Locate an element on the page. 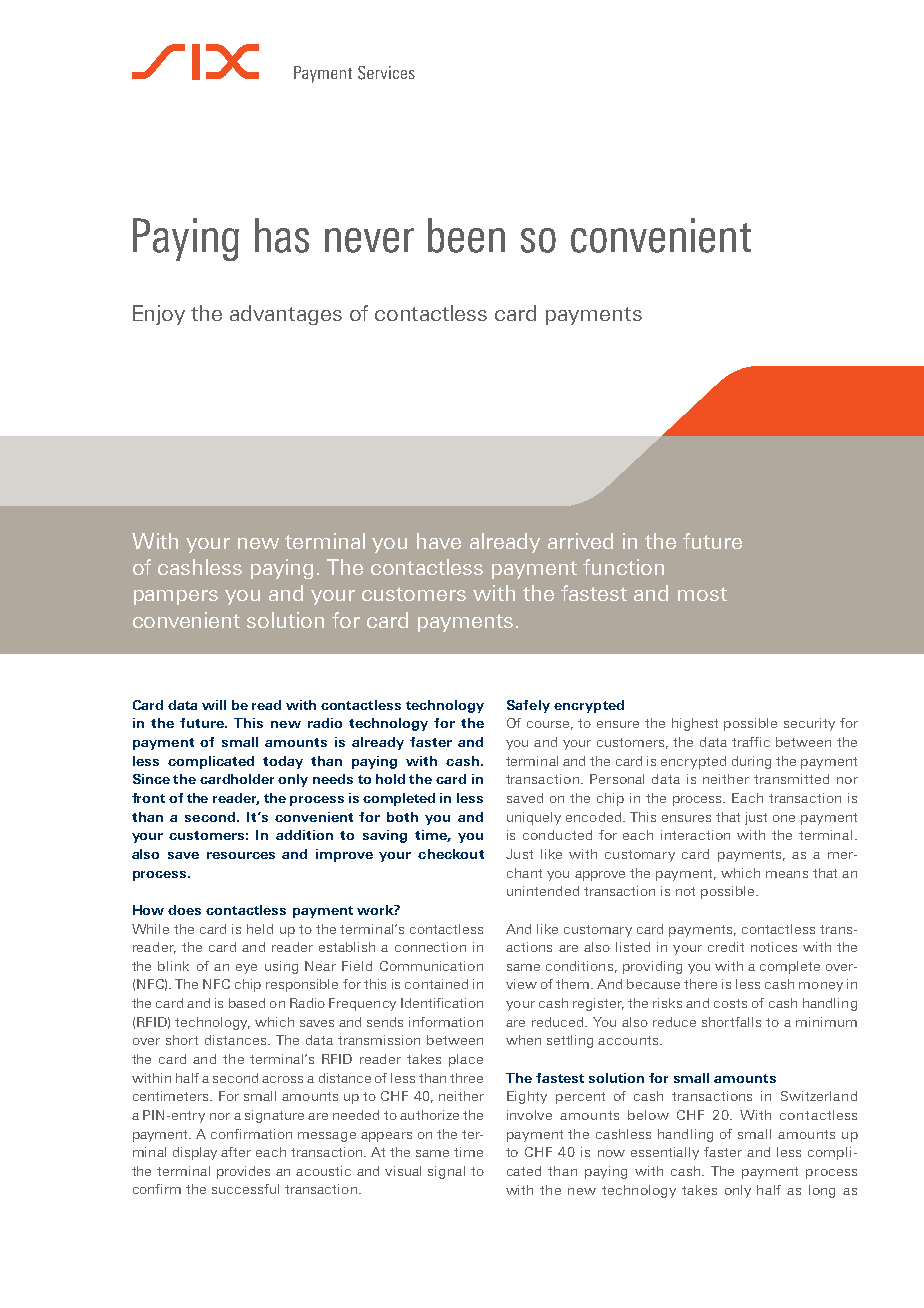  been is located at coordinates (466, 235).
